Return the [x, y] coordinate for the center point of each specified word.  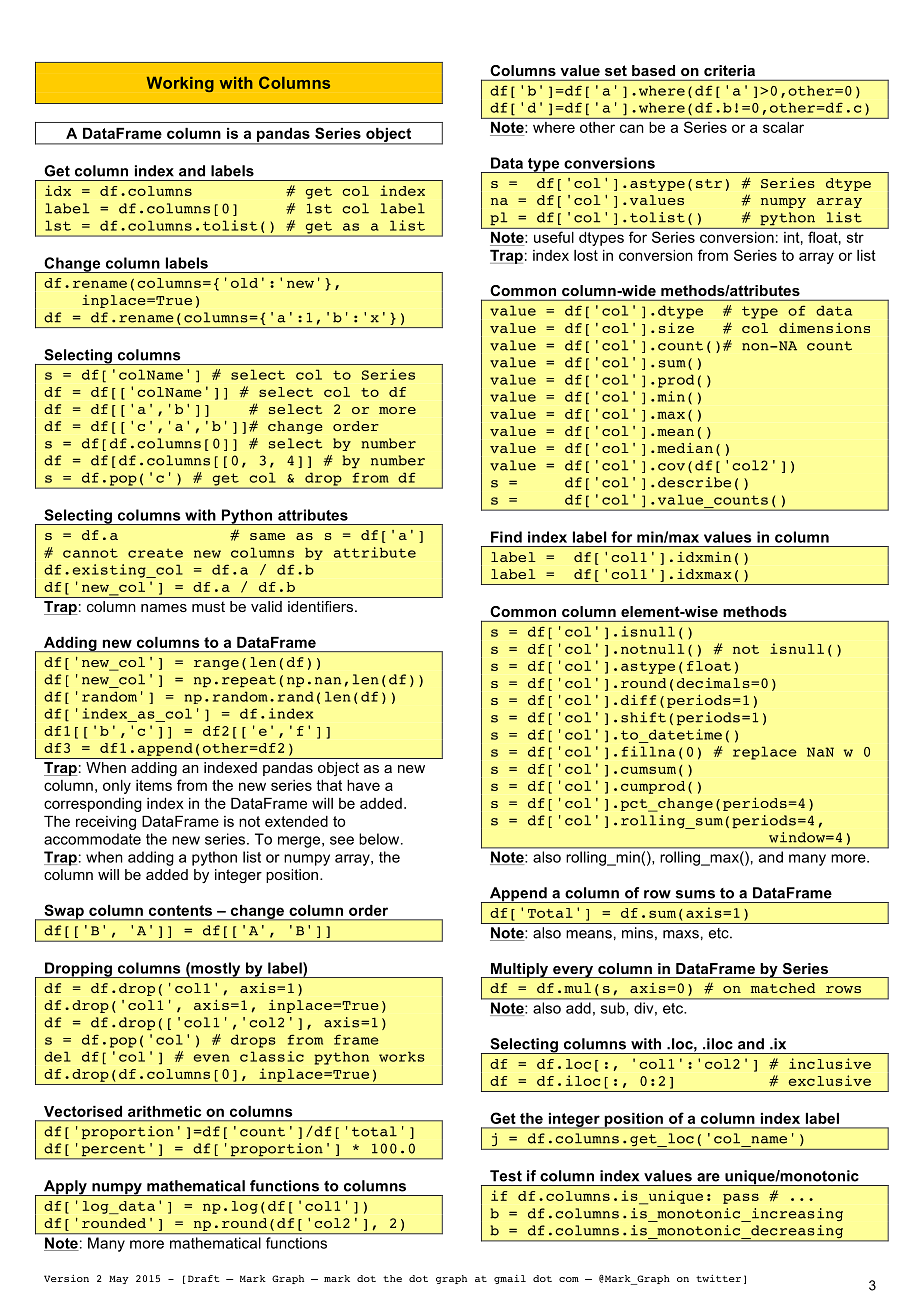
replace [765, 753]
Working [180, 84]
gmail [510, 1279]
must [208, 606]
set [616, 70]
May [119, 1279]
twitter [718, 1278]
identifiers [320, 606]
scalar [783, 127]
